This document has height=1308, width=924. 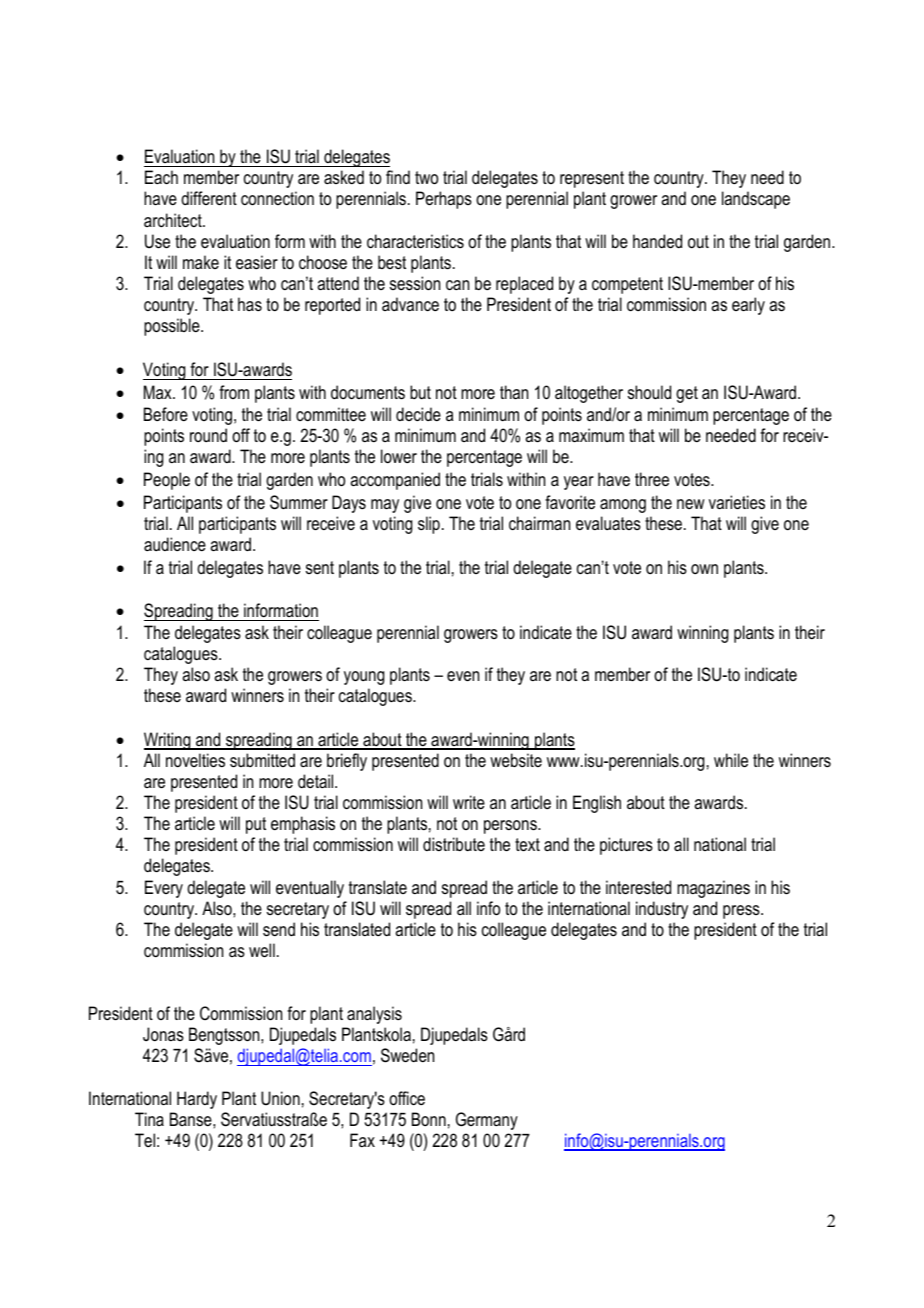 I want to click on different, so click(x=209, y=198).
